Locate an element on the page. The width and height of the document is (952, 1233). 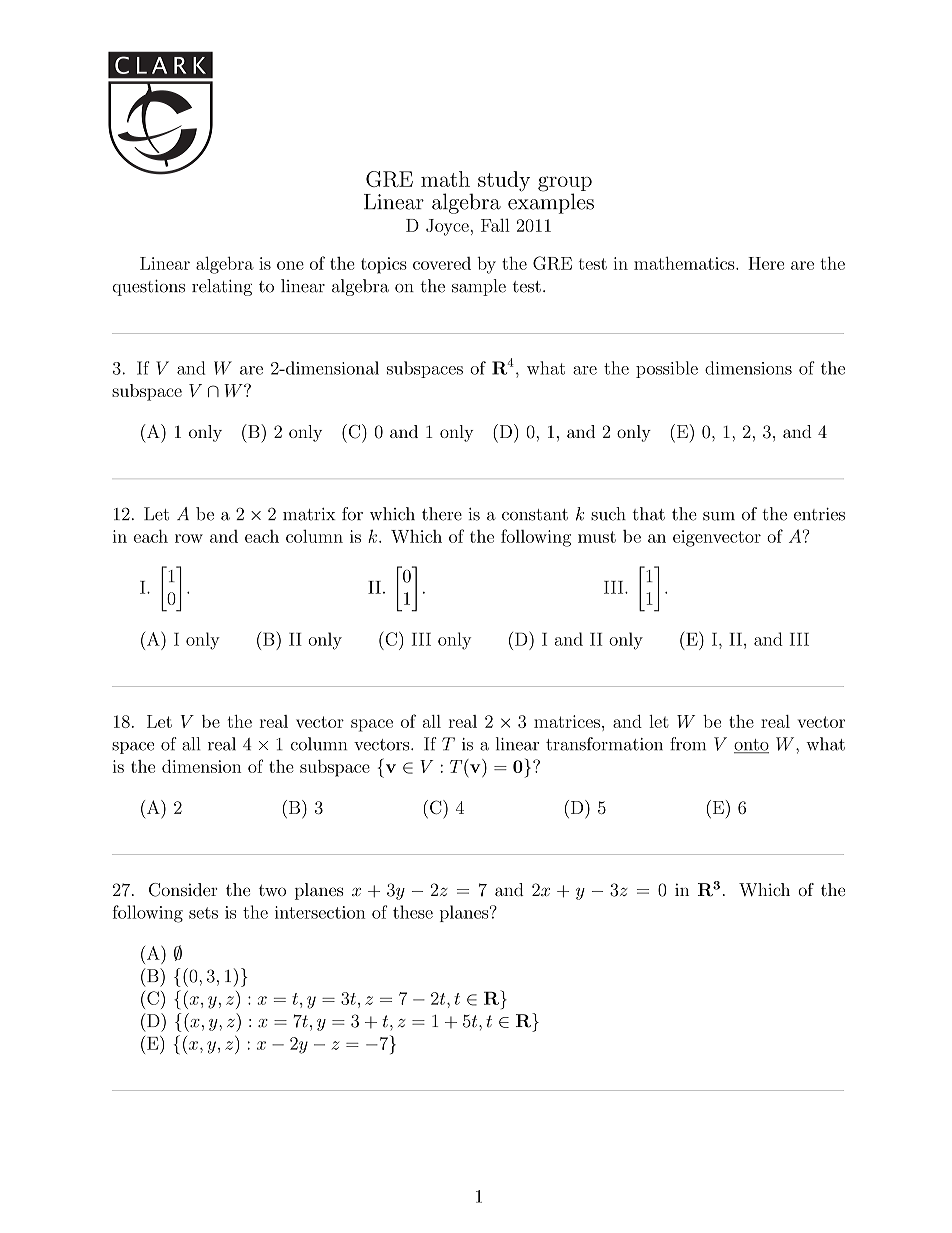
Fall is located at coordinates (495, 225).
